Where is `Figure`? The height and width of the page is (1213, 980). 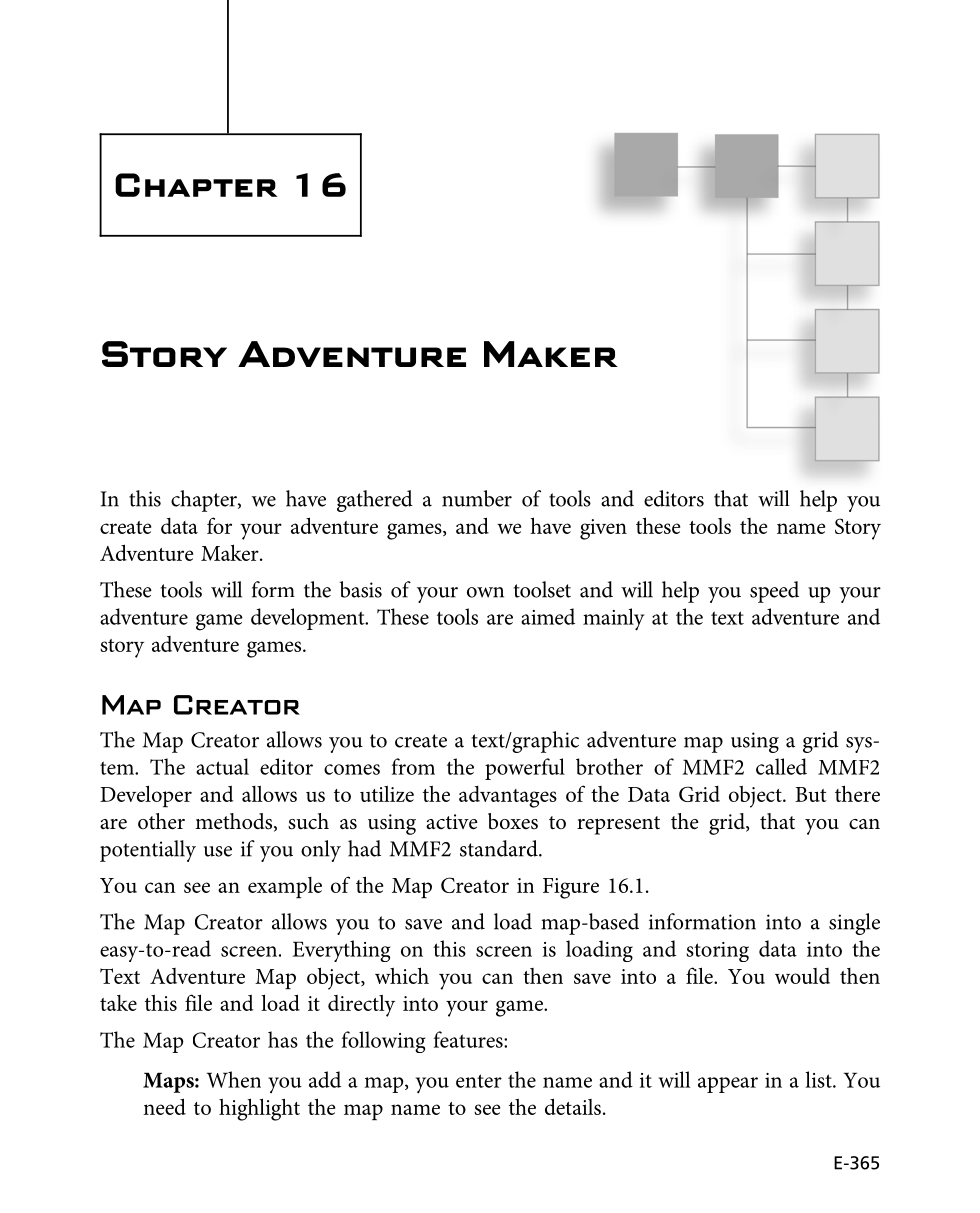
Figure is located at coordinates (571, 888).
